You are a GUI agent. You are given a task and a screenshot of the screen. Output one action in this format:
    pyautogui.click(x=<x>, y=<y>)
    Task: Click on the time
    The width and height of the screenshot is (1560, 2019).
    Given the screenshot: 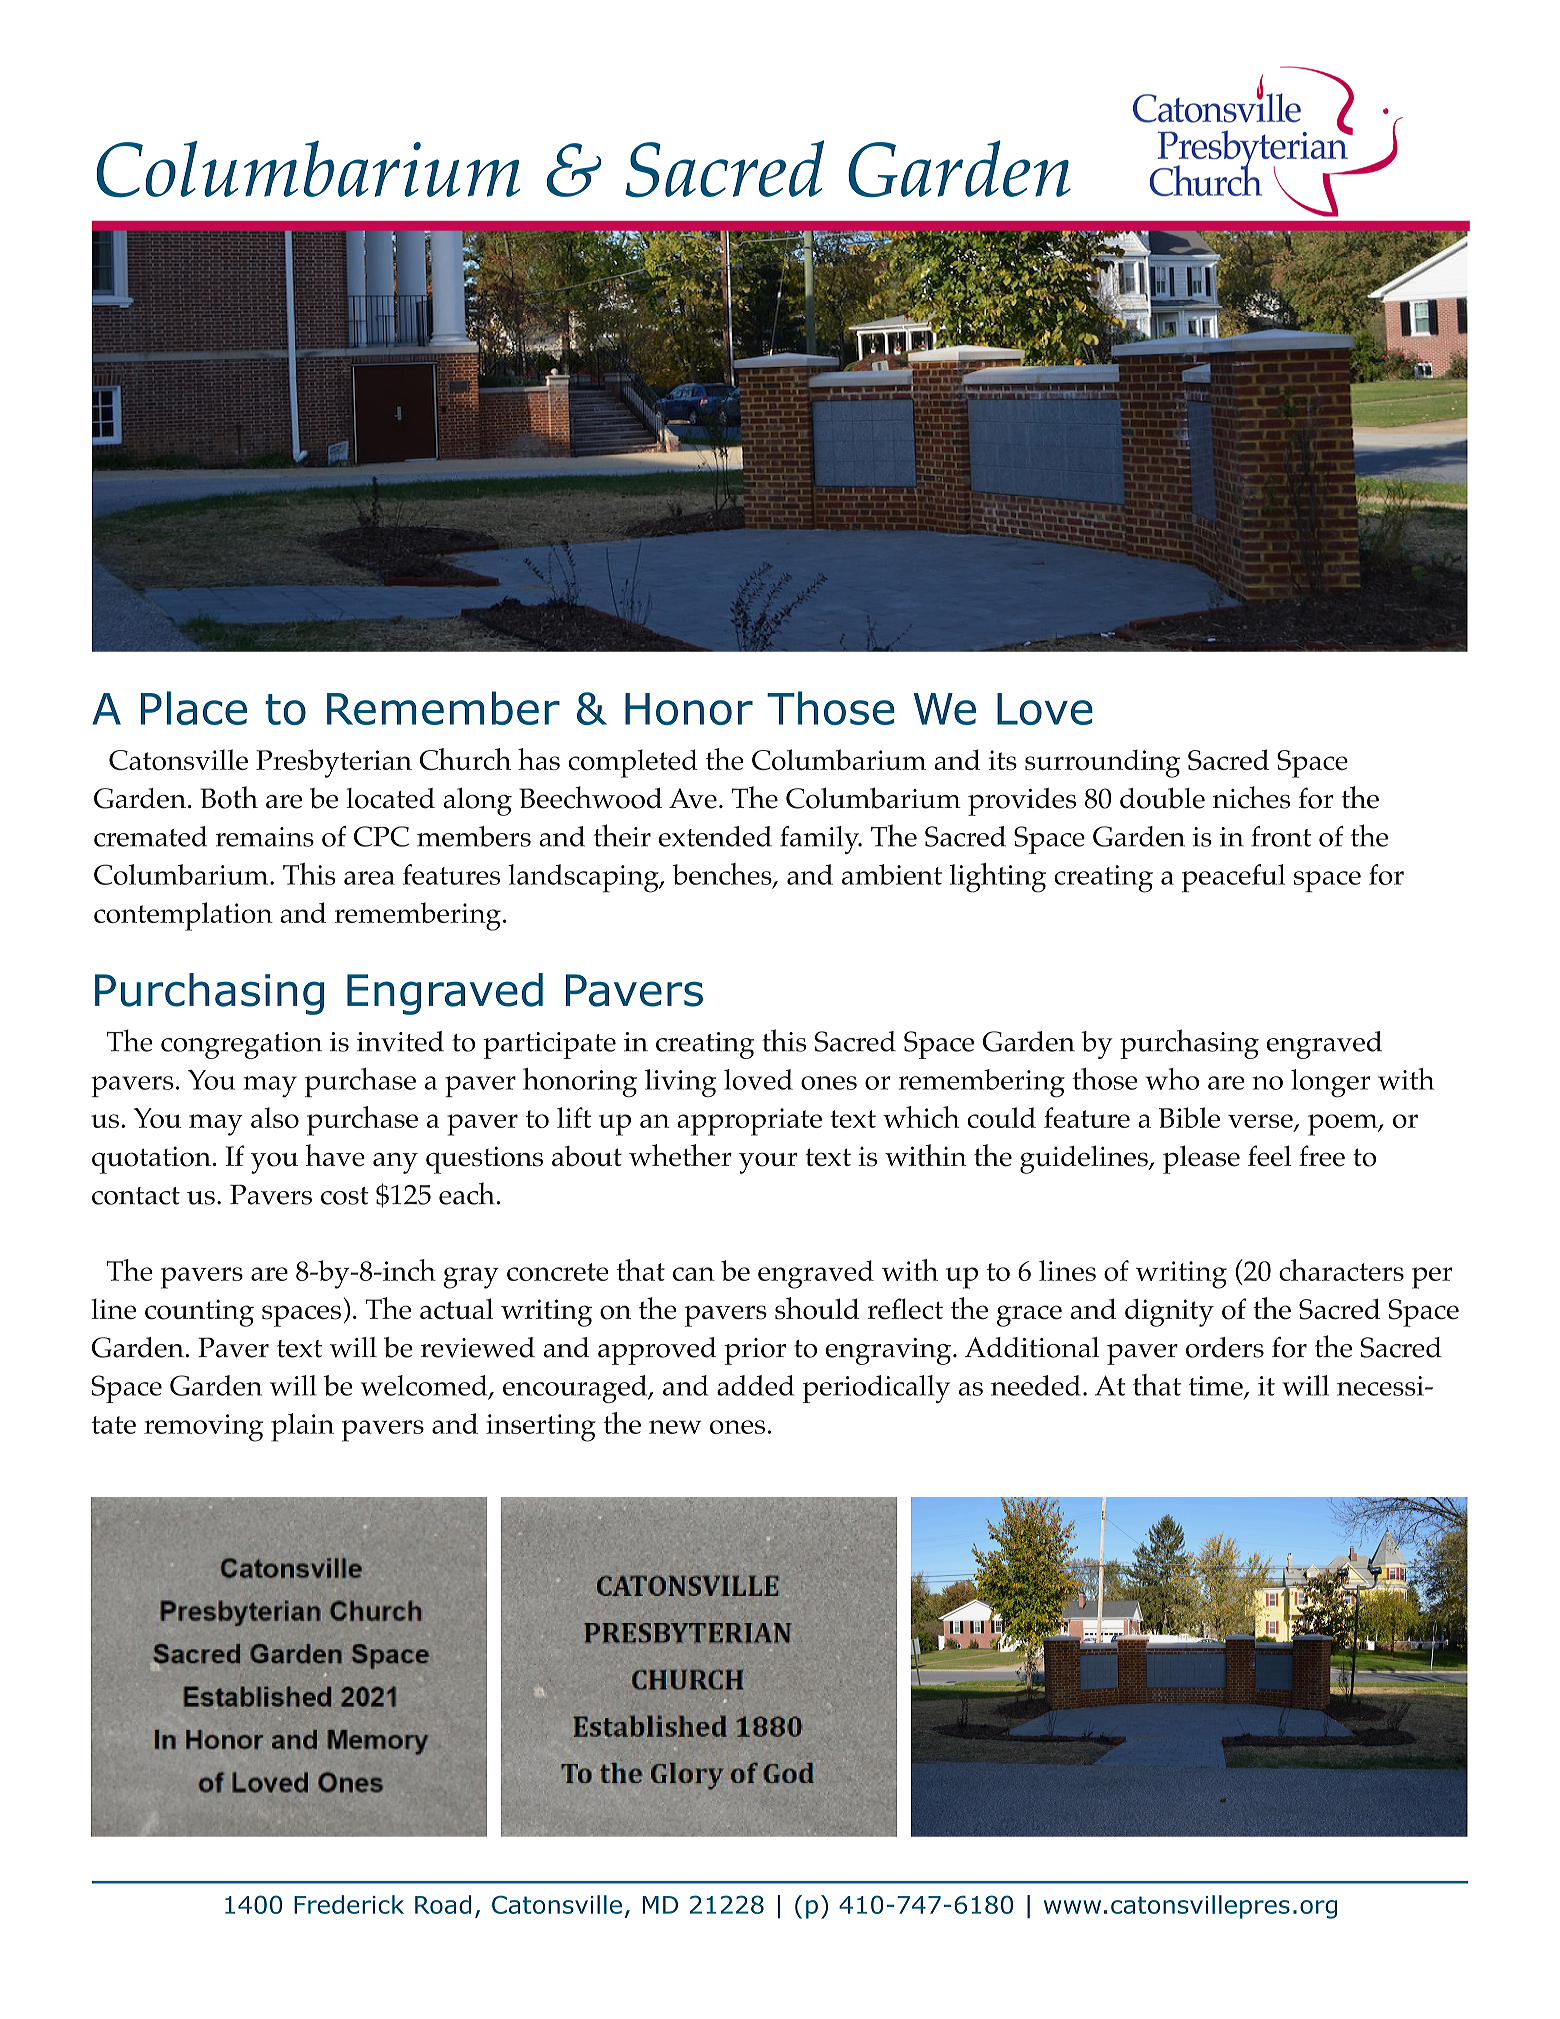 What is the action you would take?
    pyautogui.click(x=1217, y=1387)
